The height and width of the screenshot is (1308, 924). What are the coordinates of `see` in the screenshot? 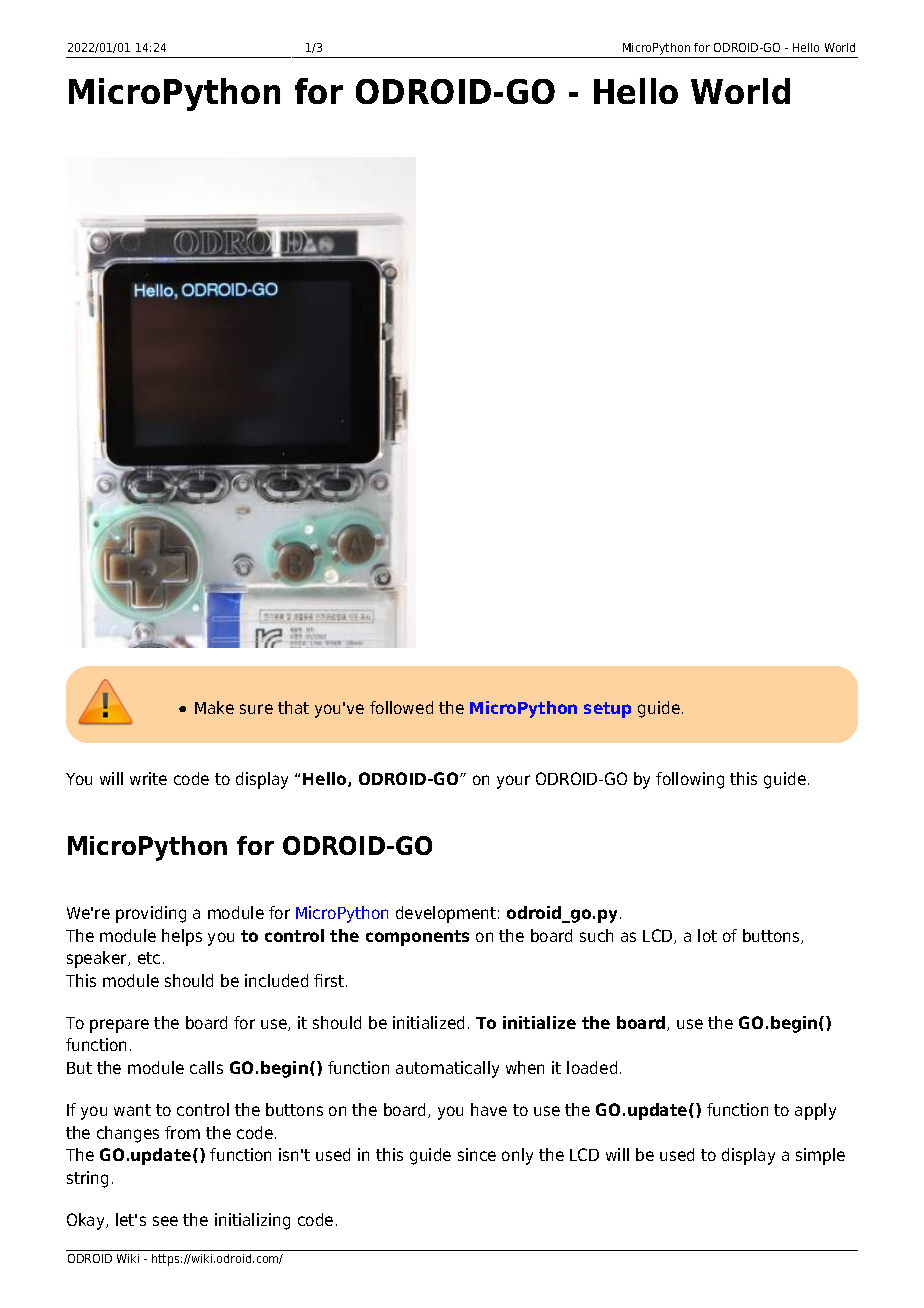 It's located at (165, 1221).
